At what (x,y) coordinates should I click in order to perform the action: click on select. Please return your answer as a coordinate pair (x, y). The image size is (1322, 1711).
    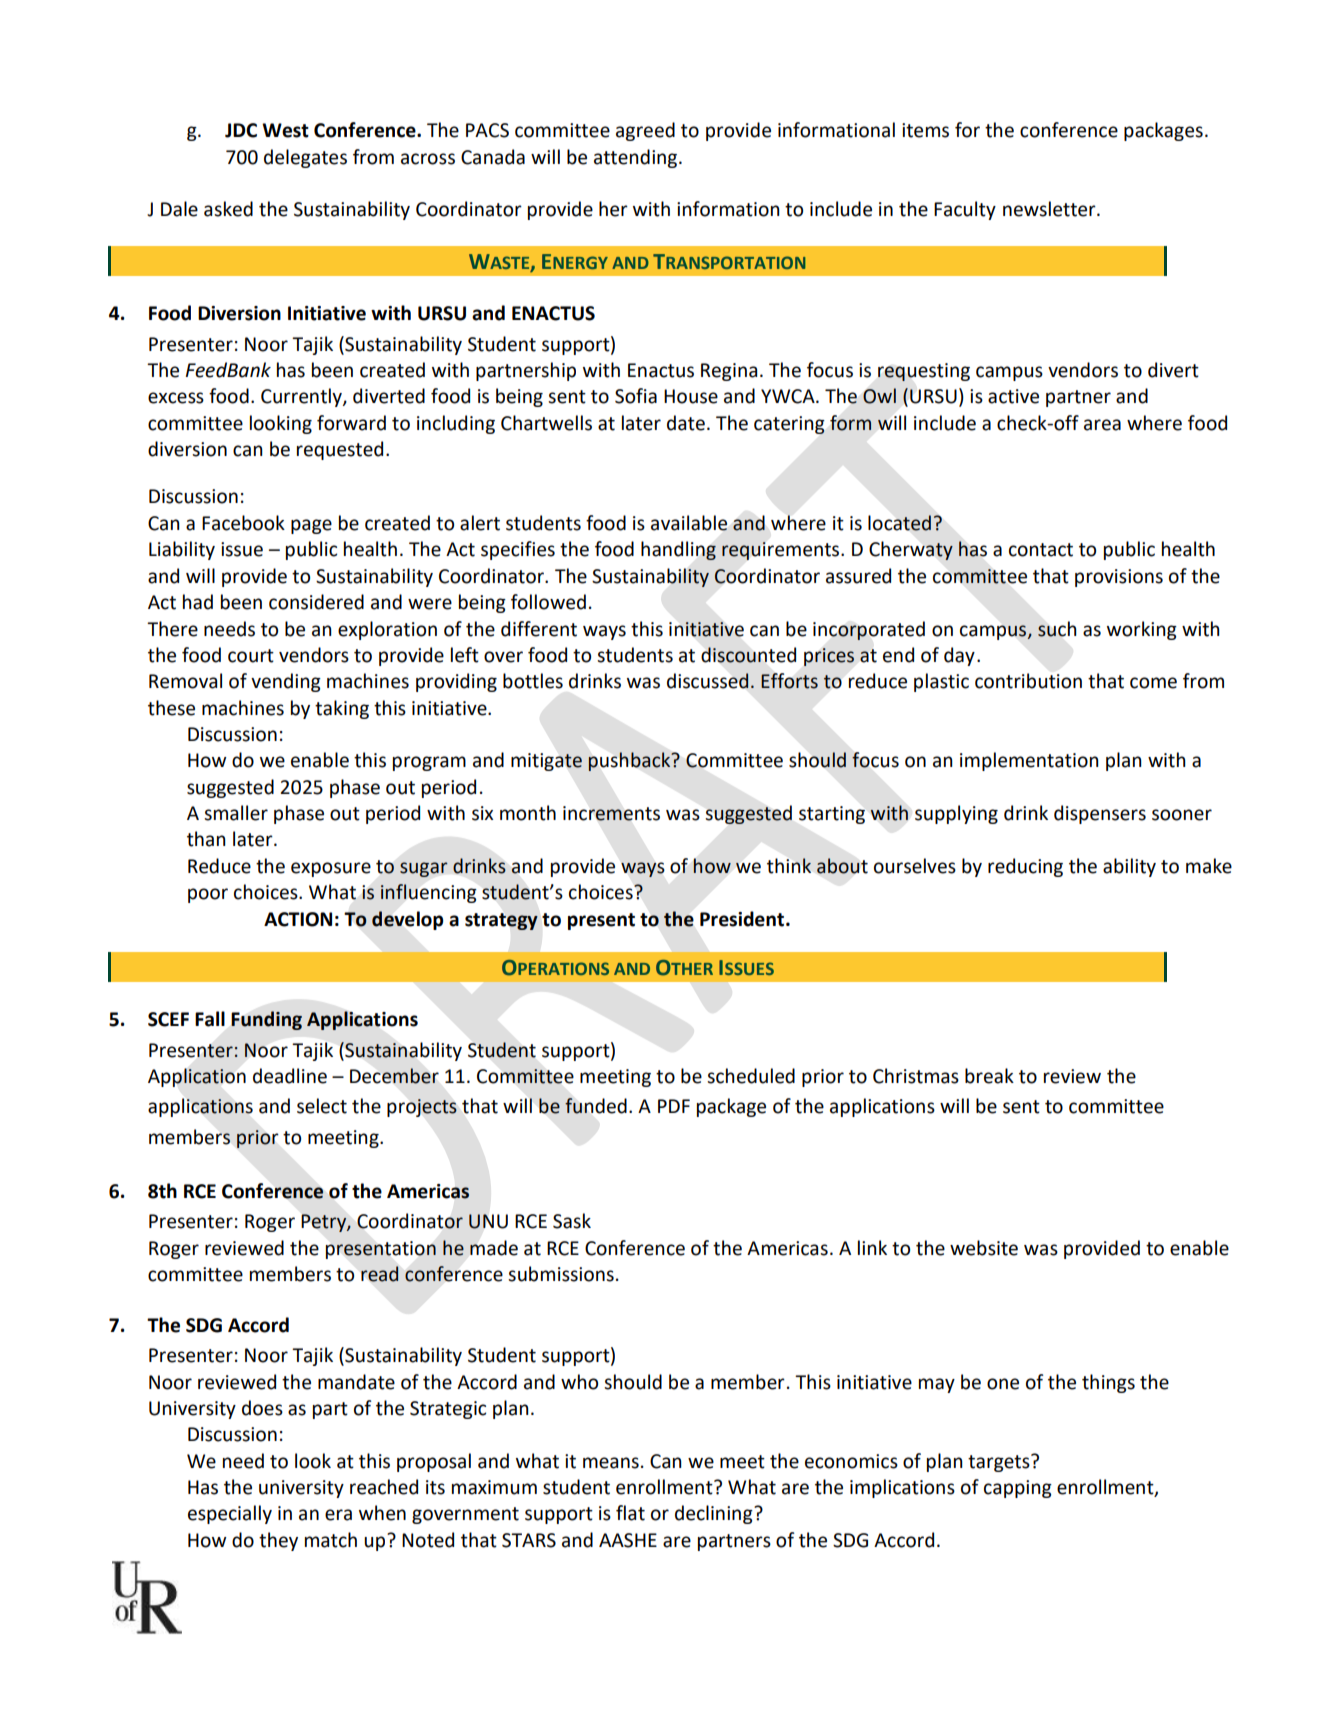
    Looking at the image, I should click on (322, 1106).
